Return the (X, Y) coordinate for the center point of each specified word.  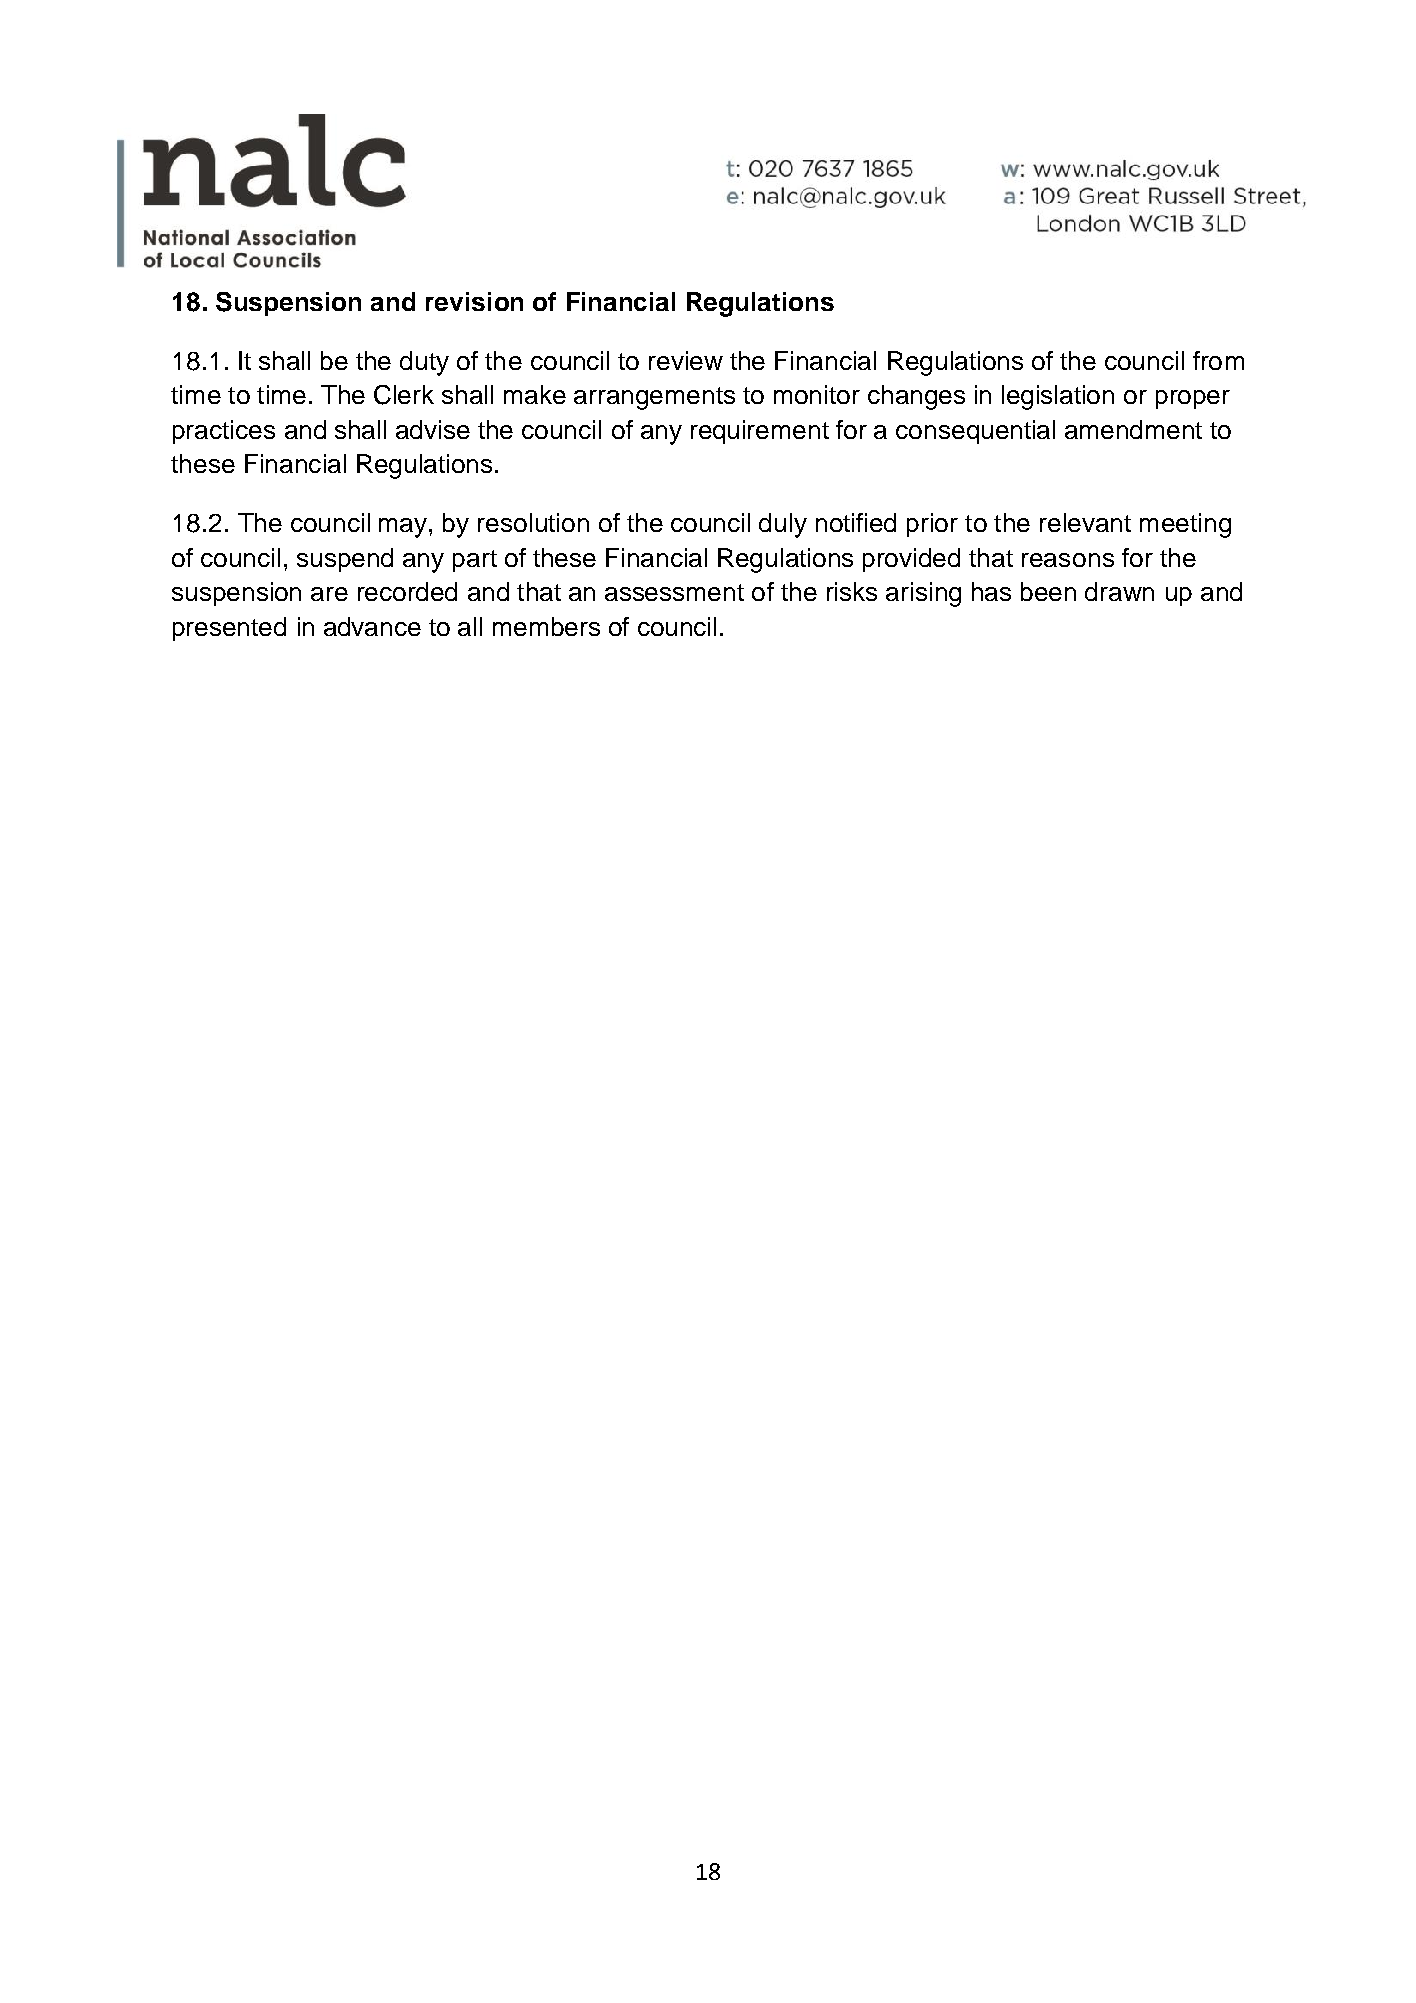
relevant (1085, 522)
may (404, 528)
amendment (1133, 429)
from (1218, 360)
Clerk (404, 395)
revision (474, 301)
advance (372, 626)
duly (783, 525)
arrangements (654, 398)
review (686, 360)
